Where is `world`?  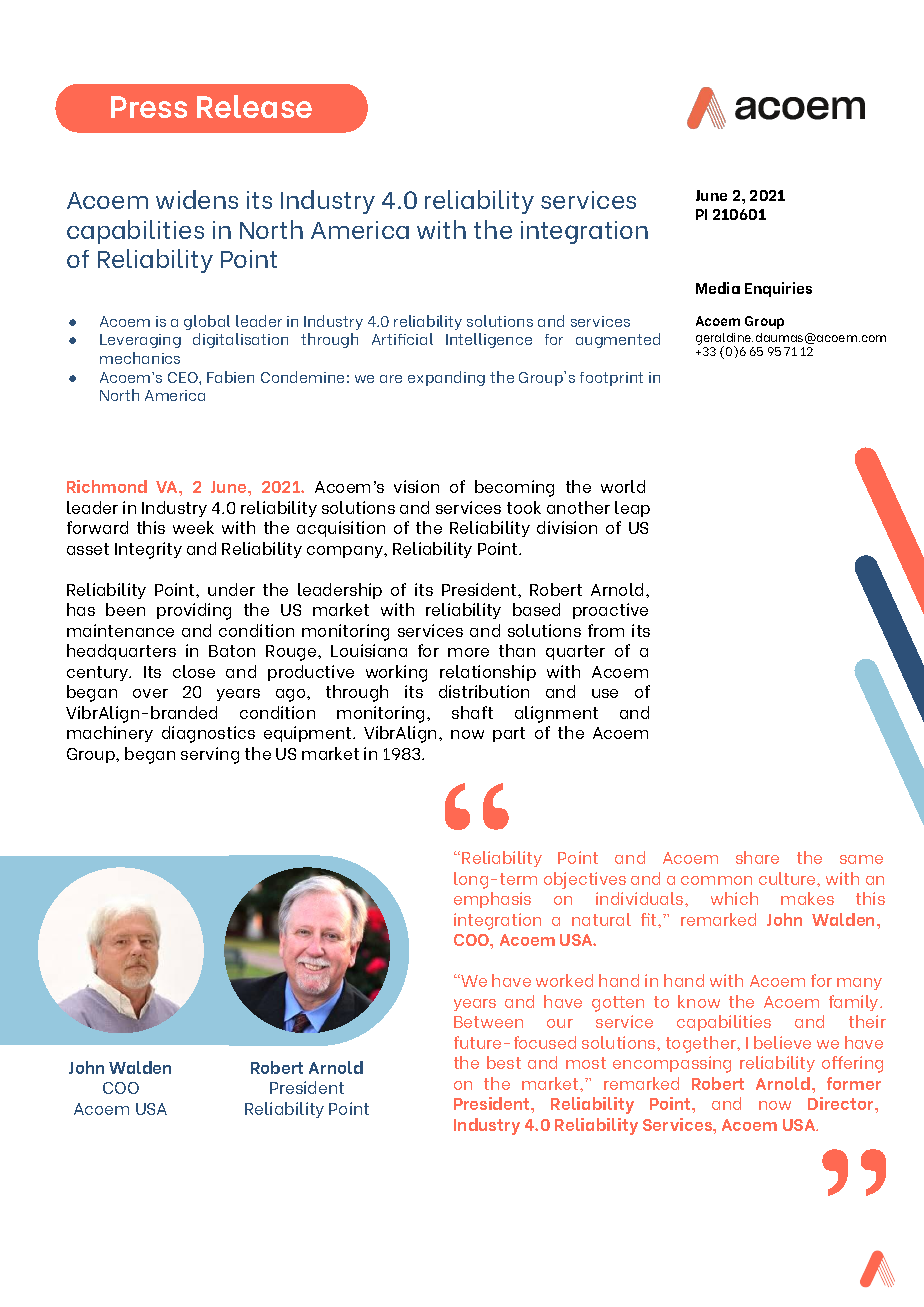 world is located at coordinates (623, 486).
